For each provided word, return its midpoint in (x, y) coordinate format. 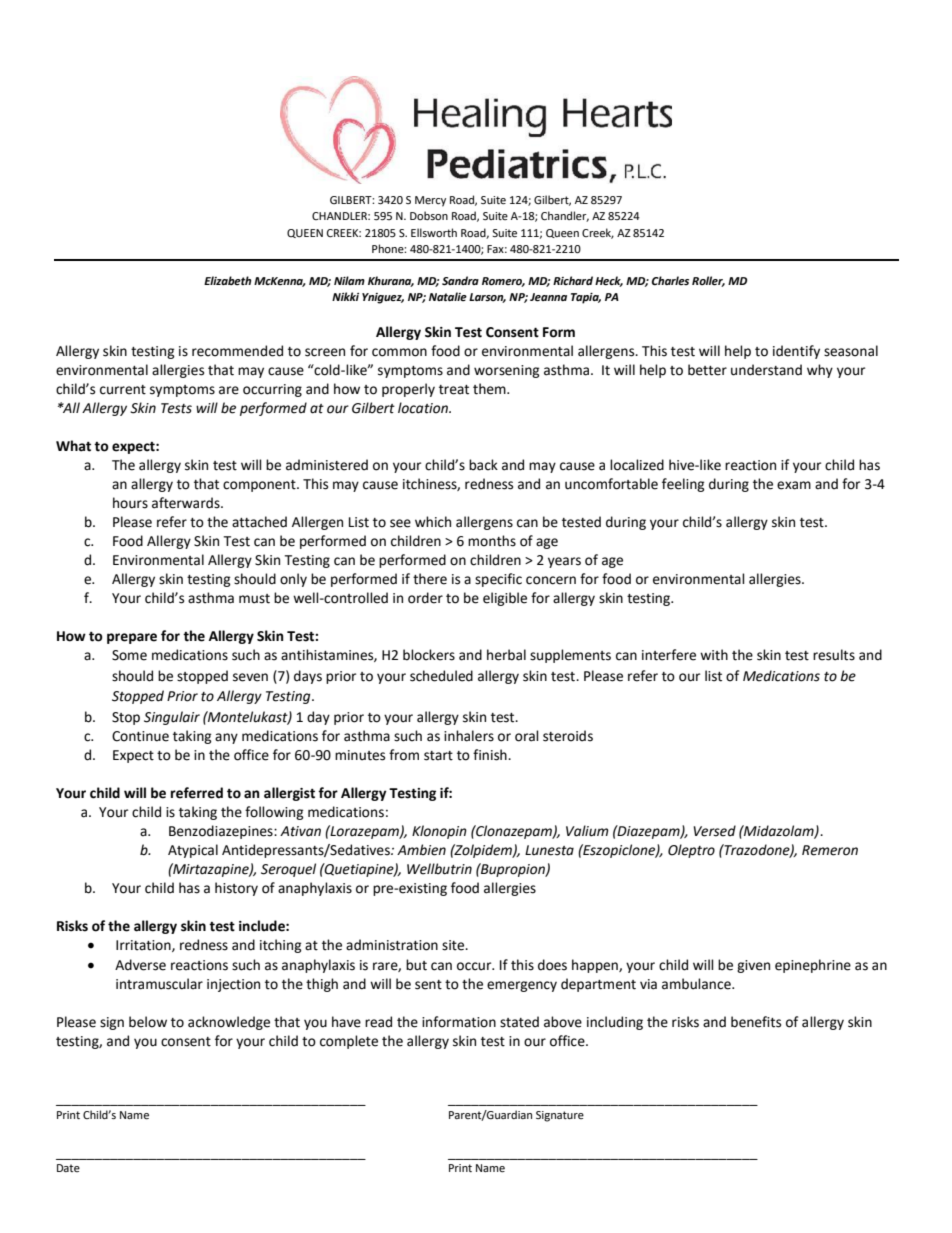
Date (68, 1168)
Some (129, 655)
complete (349, 1042)
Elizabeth (228, 280)
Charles (670, 280)
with (714, 655)
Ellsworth (434, 232)
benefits (756, 1022)
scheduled (441, 676)
